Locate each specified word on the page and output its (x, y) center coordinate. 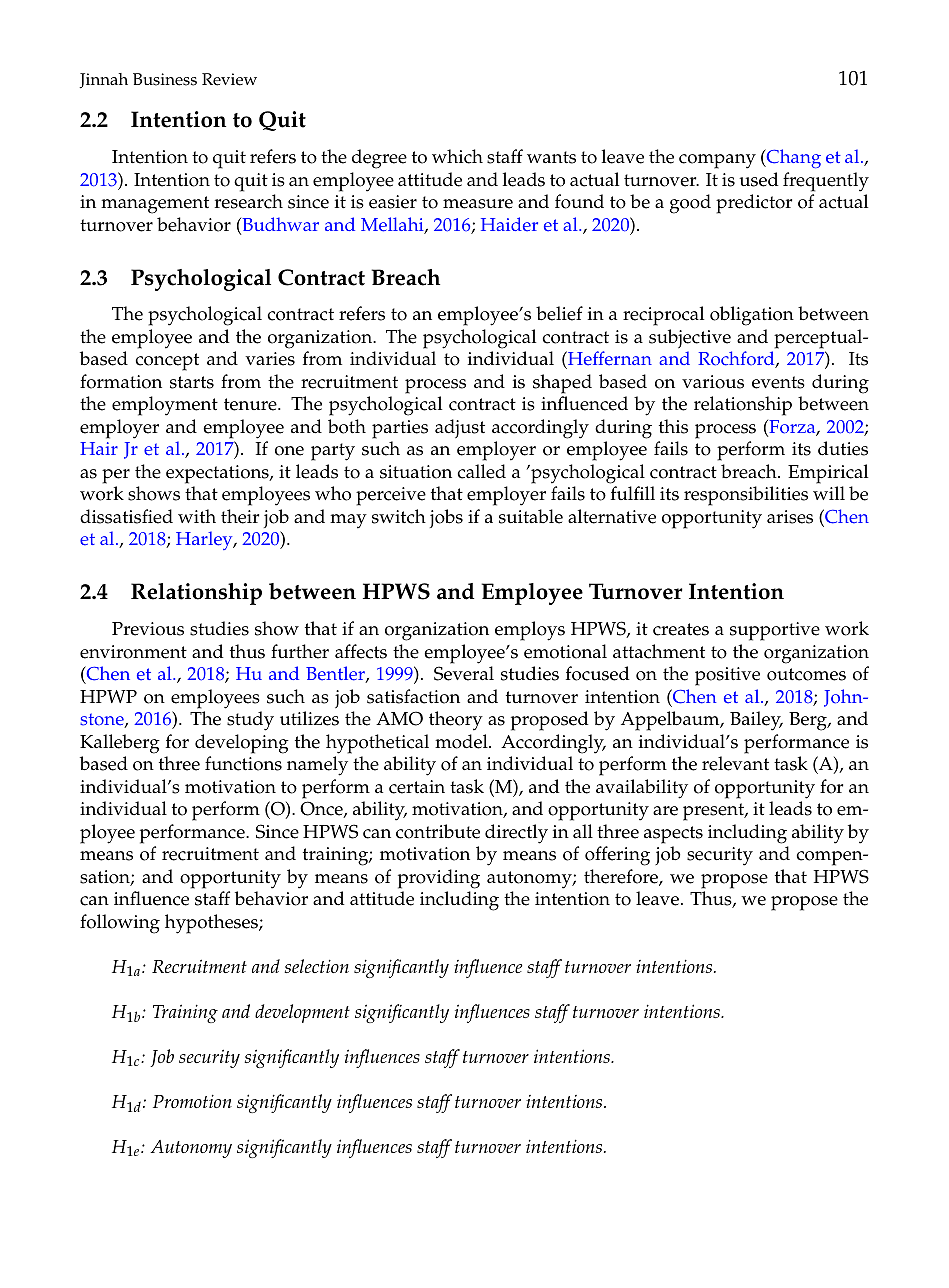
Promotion (192, 1101)
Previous (148, 629)
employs (530, 631)
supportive (775, 631)
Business (165, 79)
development (302, 1013)
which (457, 156)
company (717, 161)
